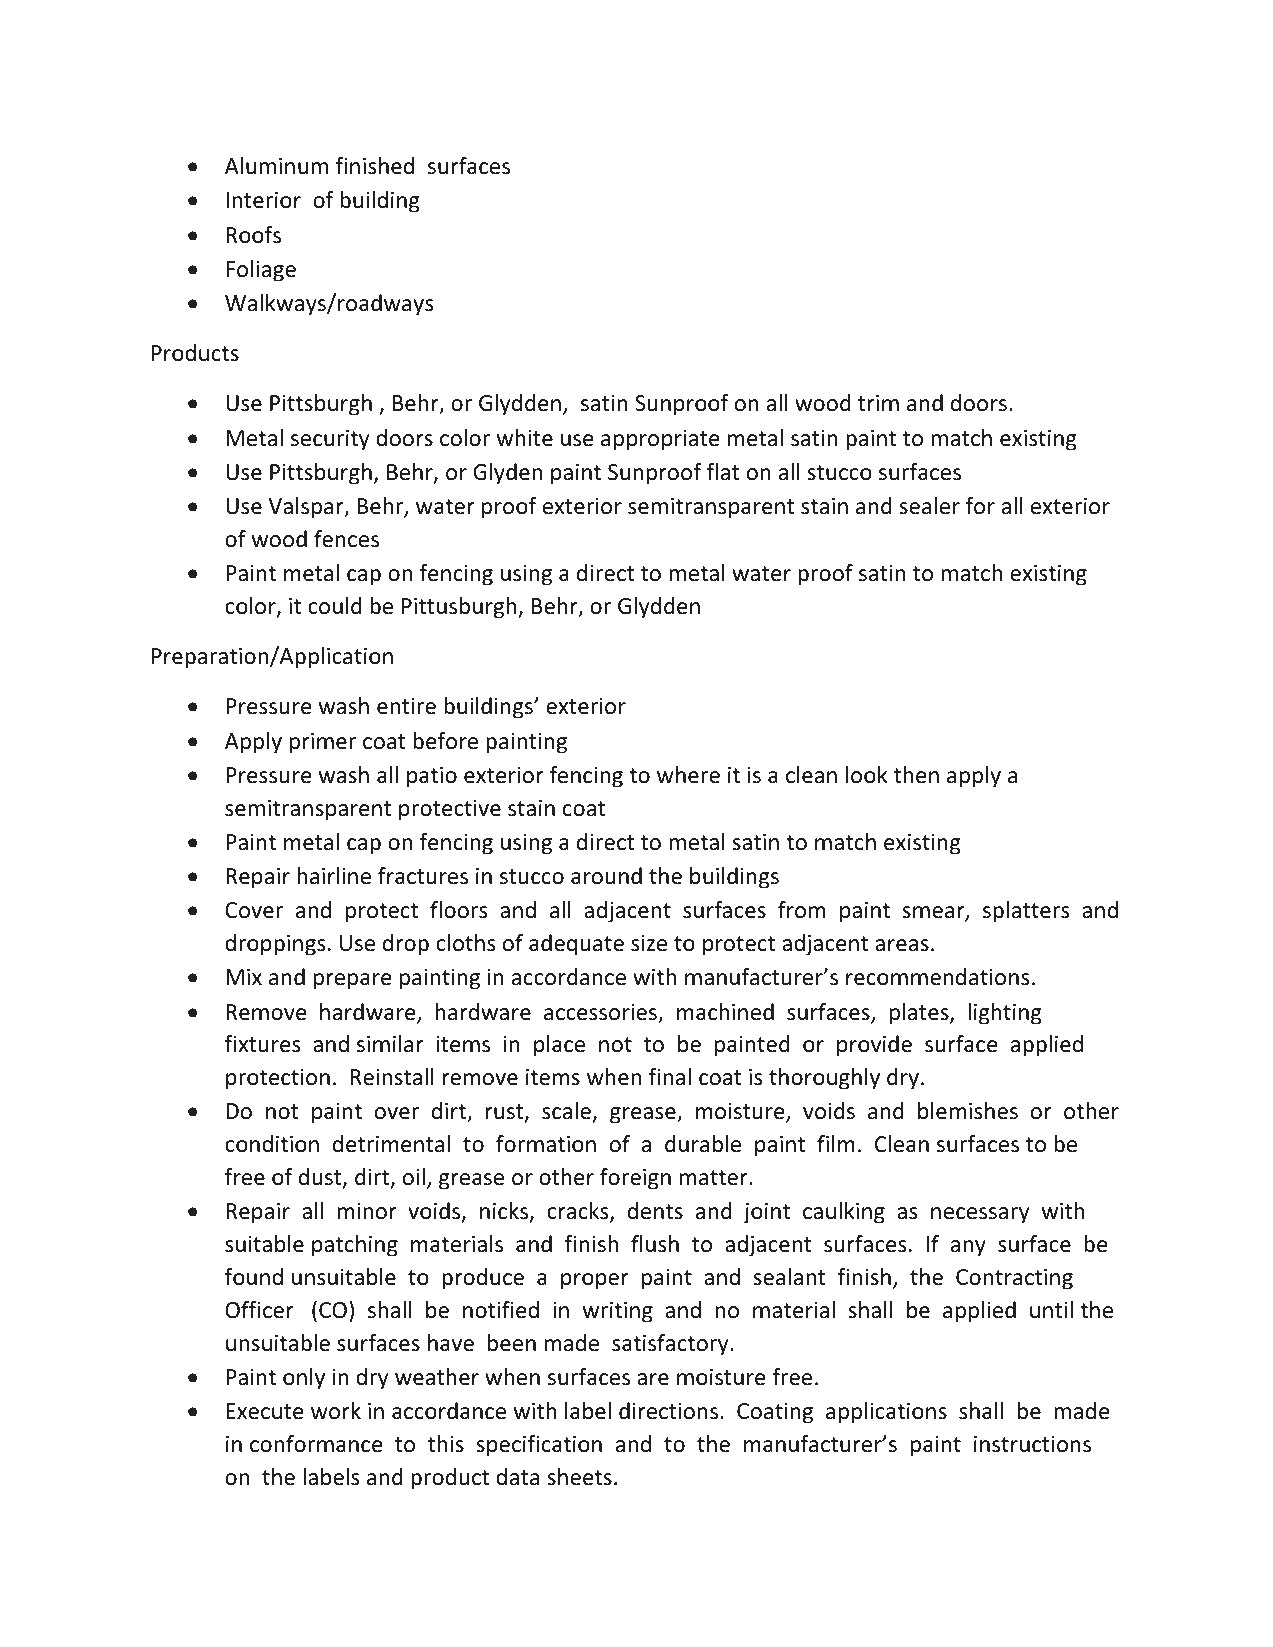 This screenshot has width=1273, height=1647. What do you see at coordinates (316, 1444) in the screenshot?
I see `conformance` at bounding box center [316, 1444].
